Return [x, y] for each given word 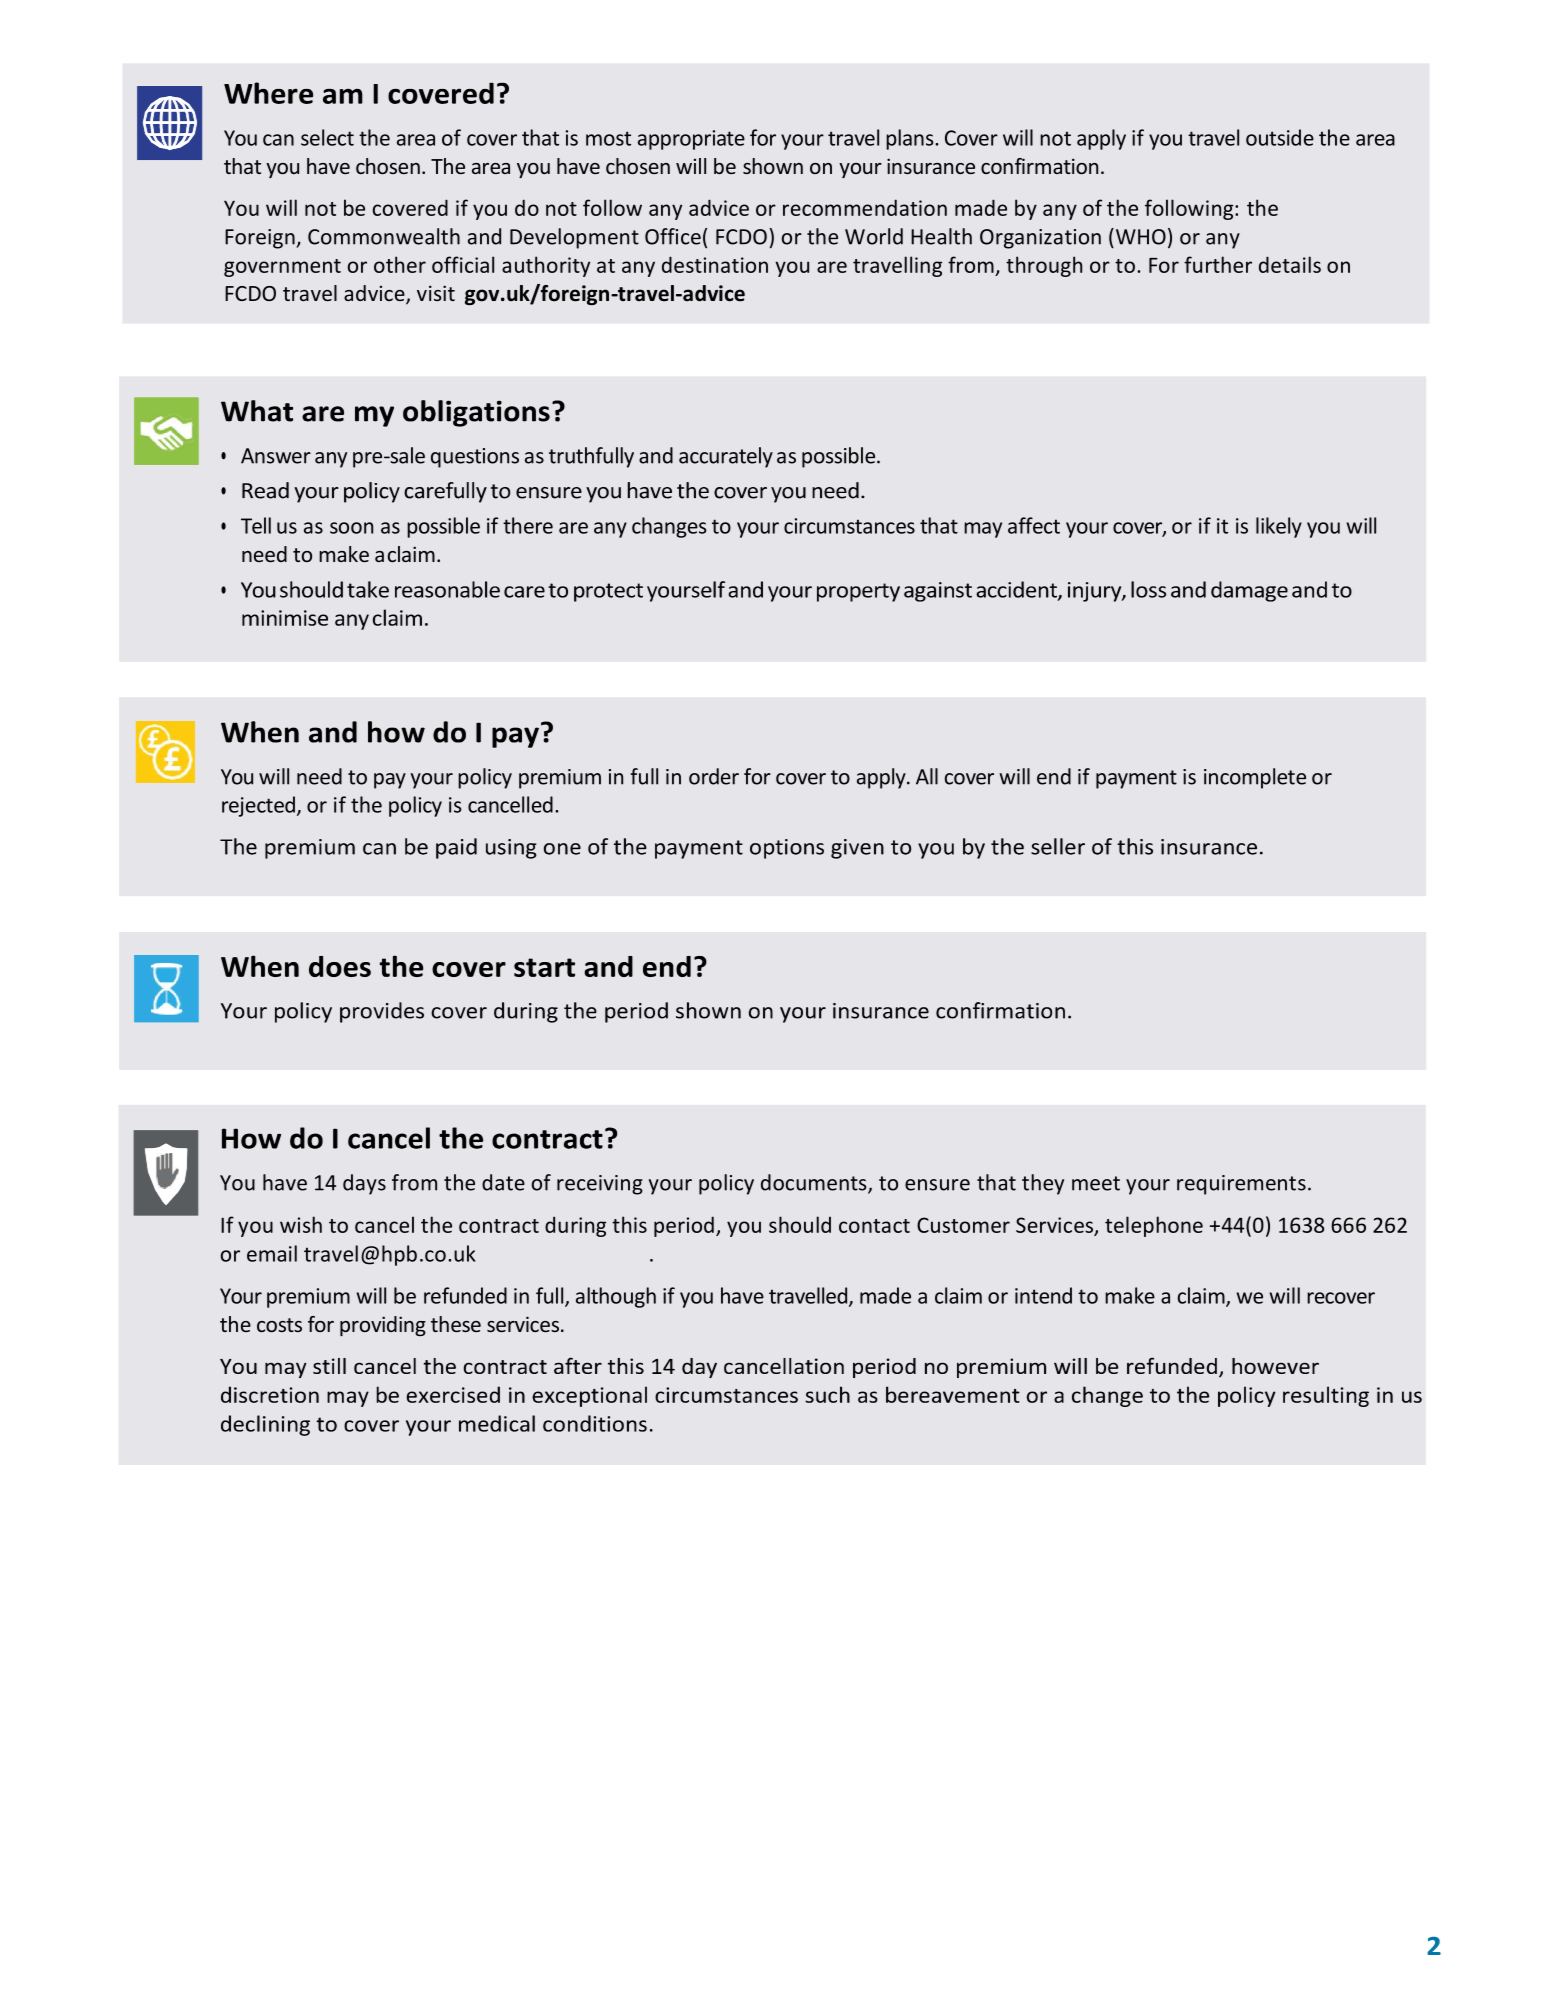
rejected [258, 806]
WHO [1139, 236]
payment [1136, 779]
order [714, 776]
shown [773, 166]
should [800, 1224]
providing [383, 1326]
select [327, 137]
